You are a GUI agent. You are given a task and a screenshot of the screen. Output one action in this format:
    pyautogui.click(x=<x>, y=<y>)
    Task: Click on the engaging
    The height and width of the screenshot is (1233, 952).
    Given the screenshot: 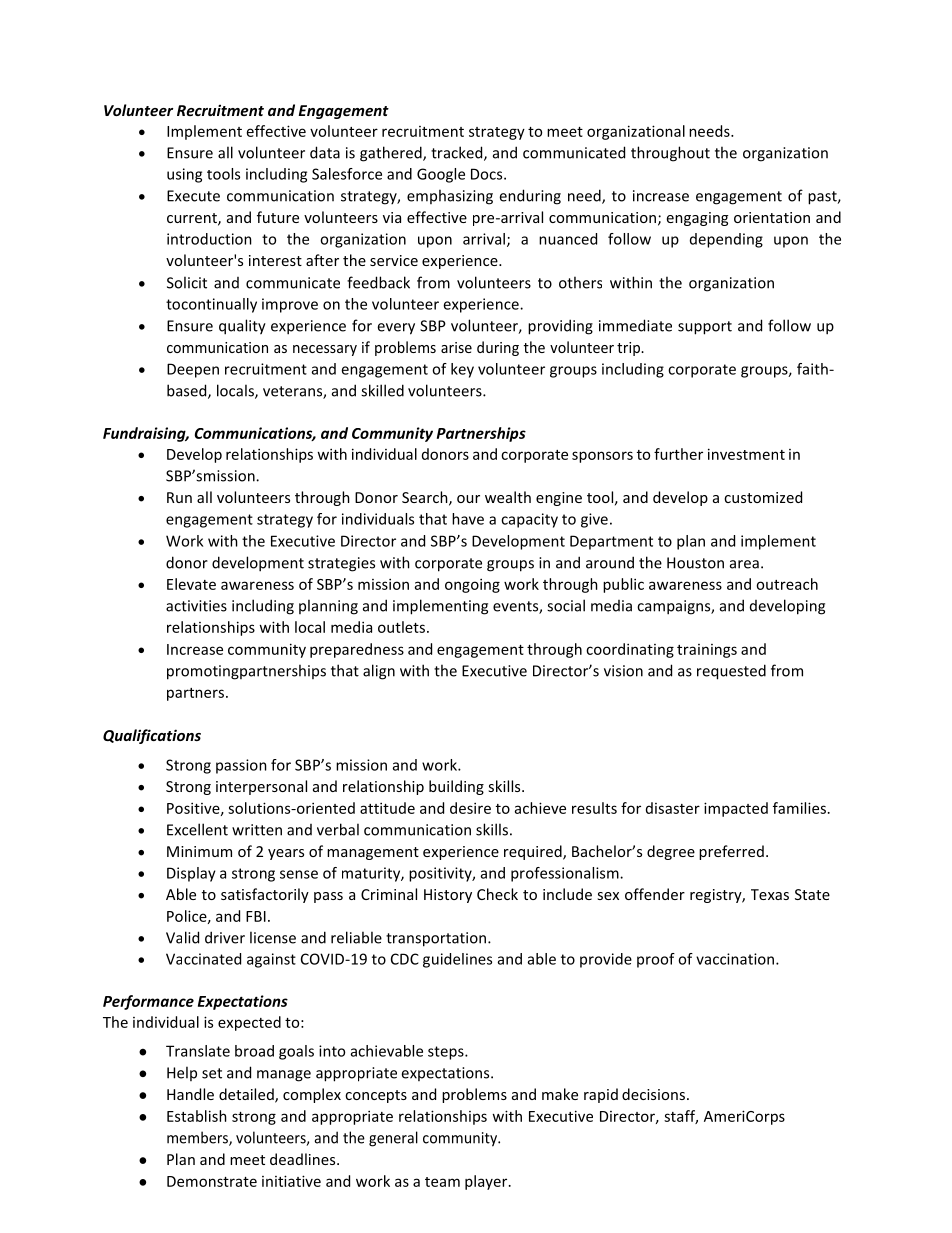 What is the action you would take?
    pyautogui.click(x=697, y=219)
